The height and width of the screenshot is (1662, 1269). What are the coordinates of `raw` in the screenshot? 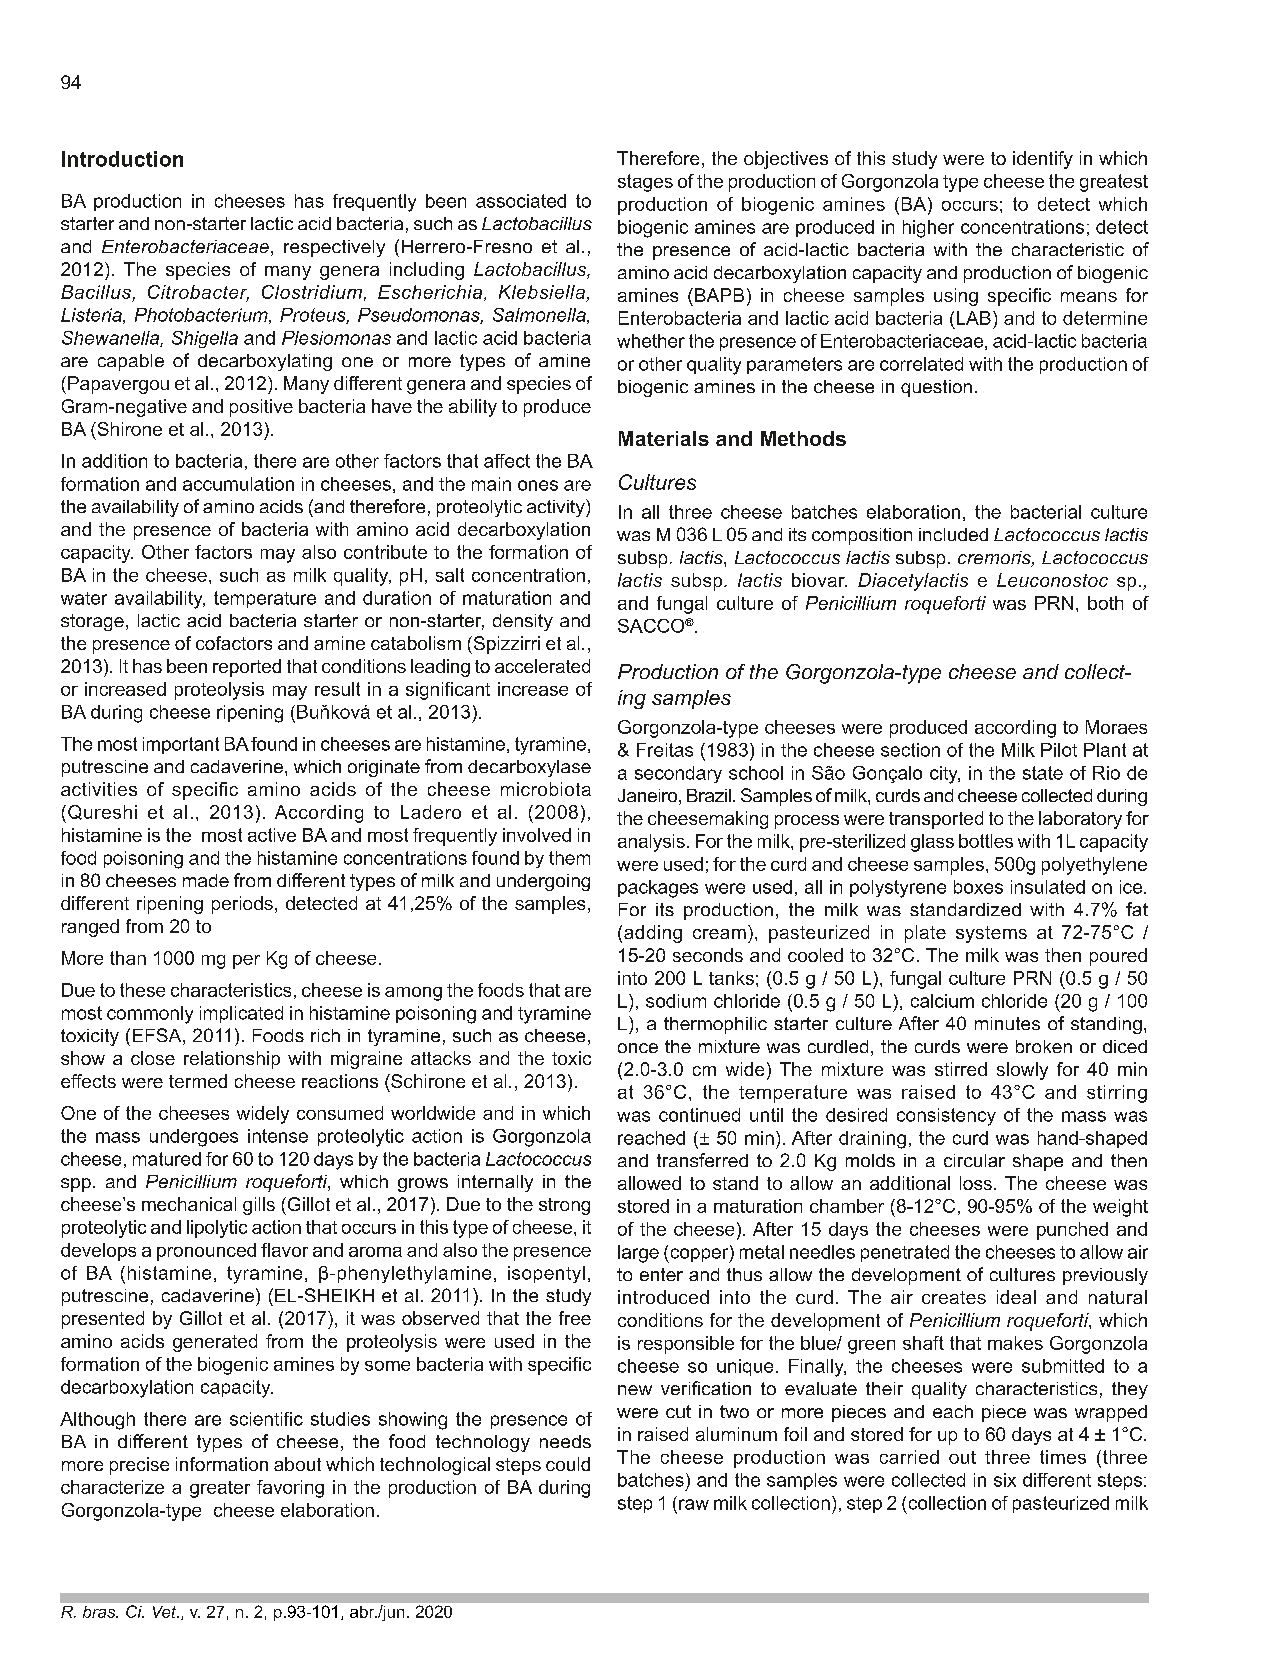 It's located at (694, 1504).
